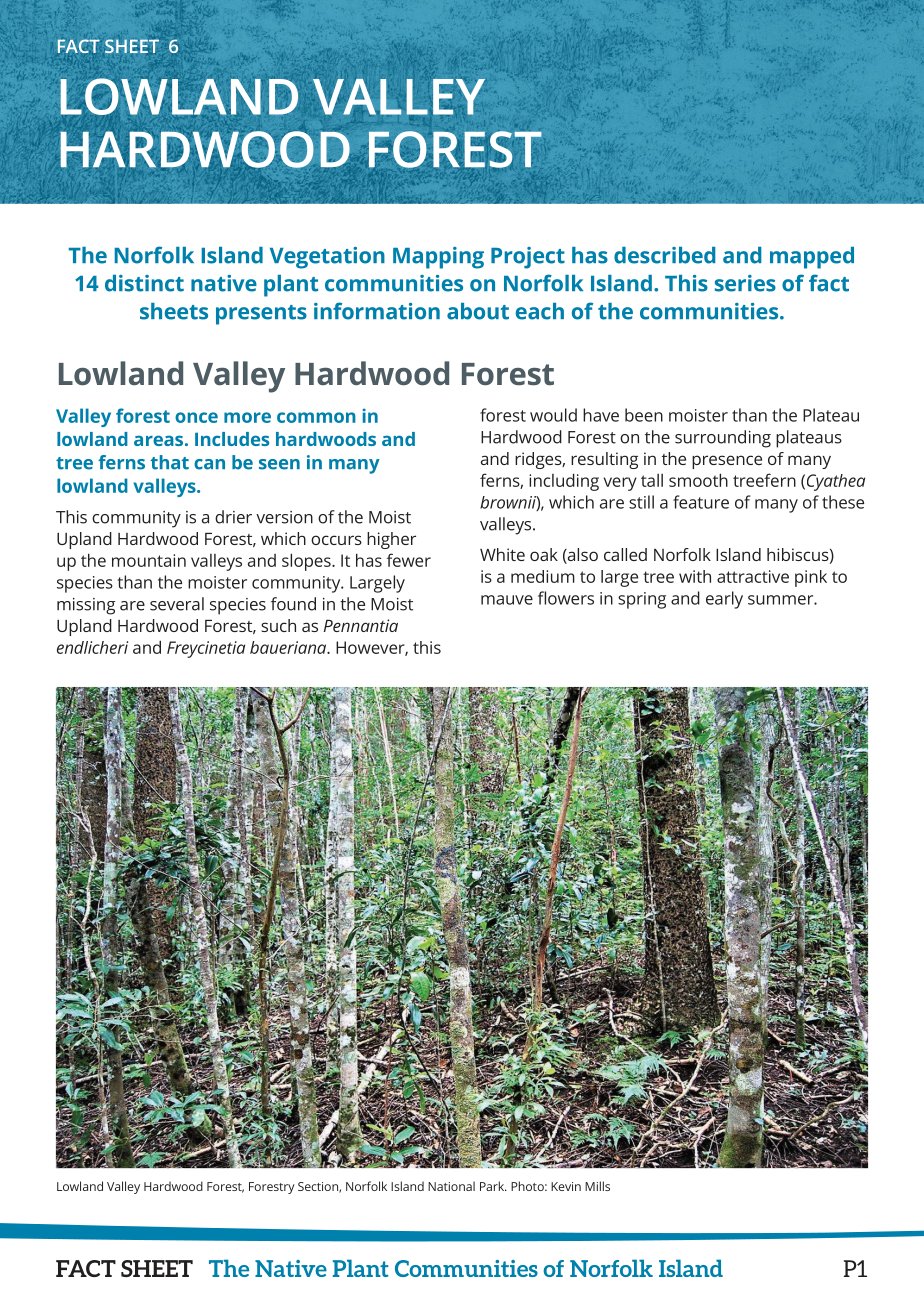 The height and width of the page is (1308, 924). What do you see at coordinates (478, 311) in the page?
I see `about` at bounding box center [478, 311].
